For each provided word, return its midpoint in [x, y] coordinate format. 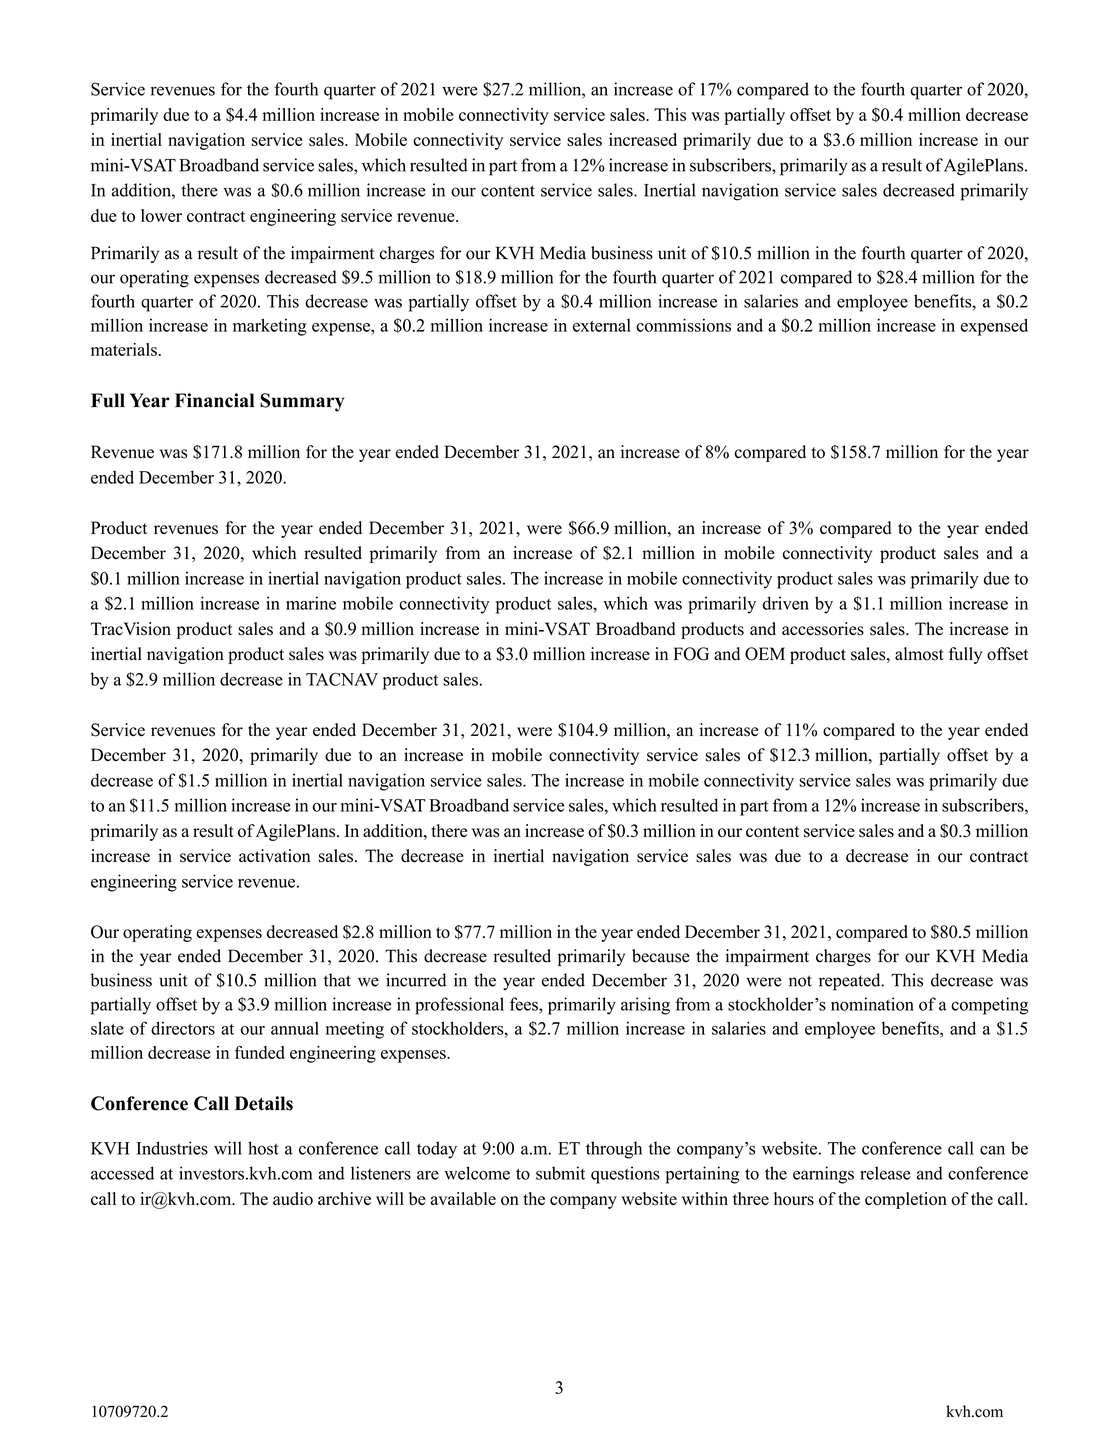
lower [161, 215]
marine [311, 603]
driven [786, 603]
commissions [683, 325]
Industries [172, 1148]
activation [274, 856]
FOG [691, 654]
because [661, 956]
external [602, 325]
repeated [851, 982]
